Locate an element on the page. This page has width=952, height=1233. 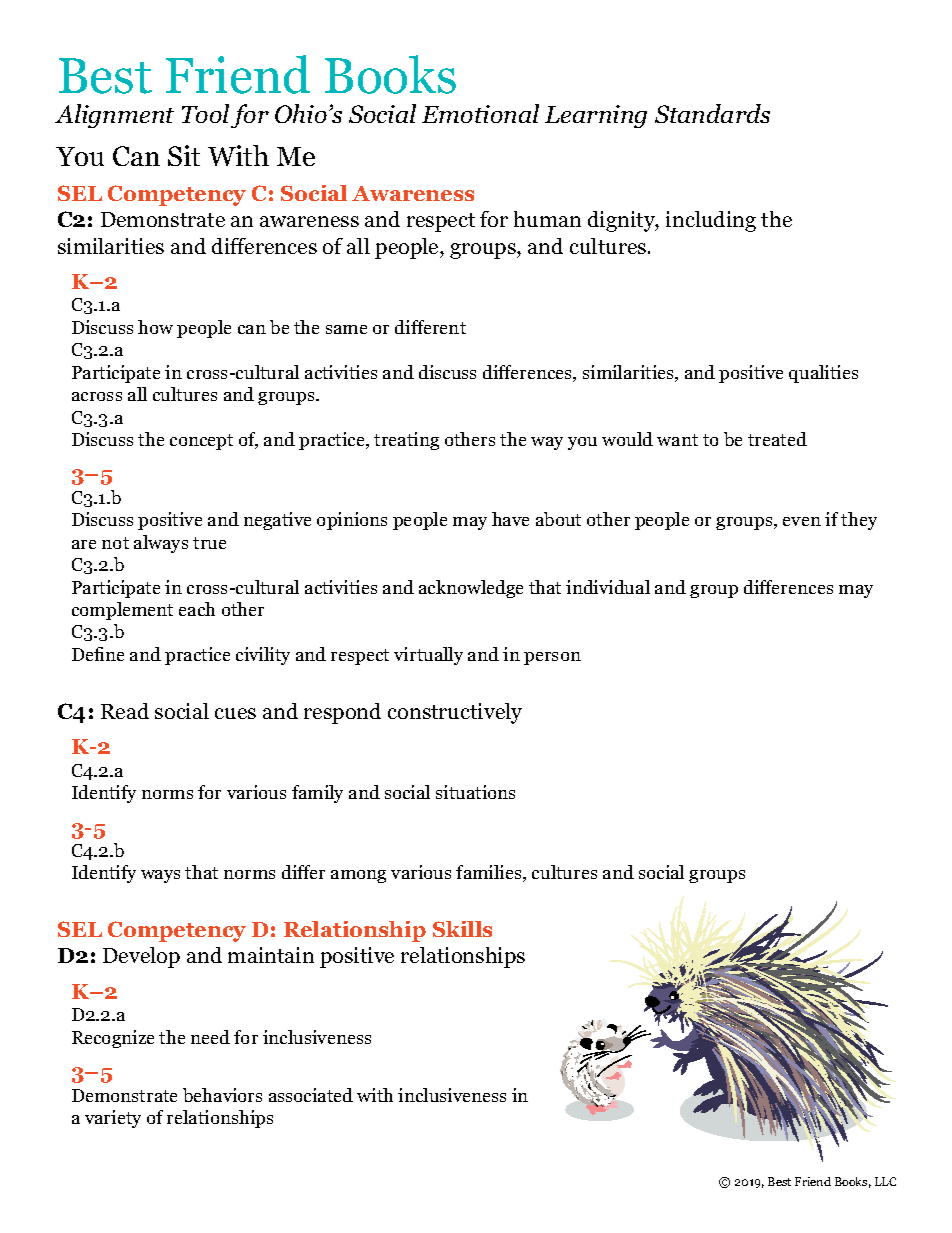
concept is located at coordinates (201, 442).
